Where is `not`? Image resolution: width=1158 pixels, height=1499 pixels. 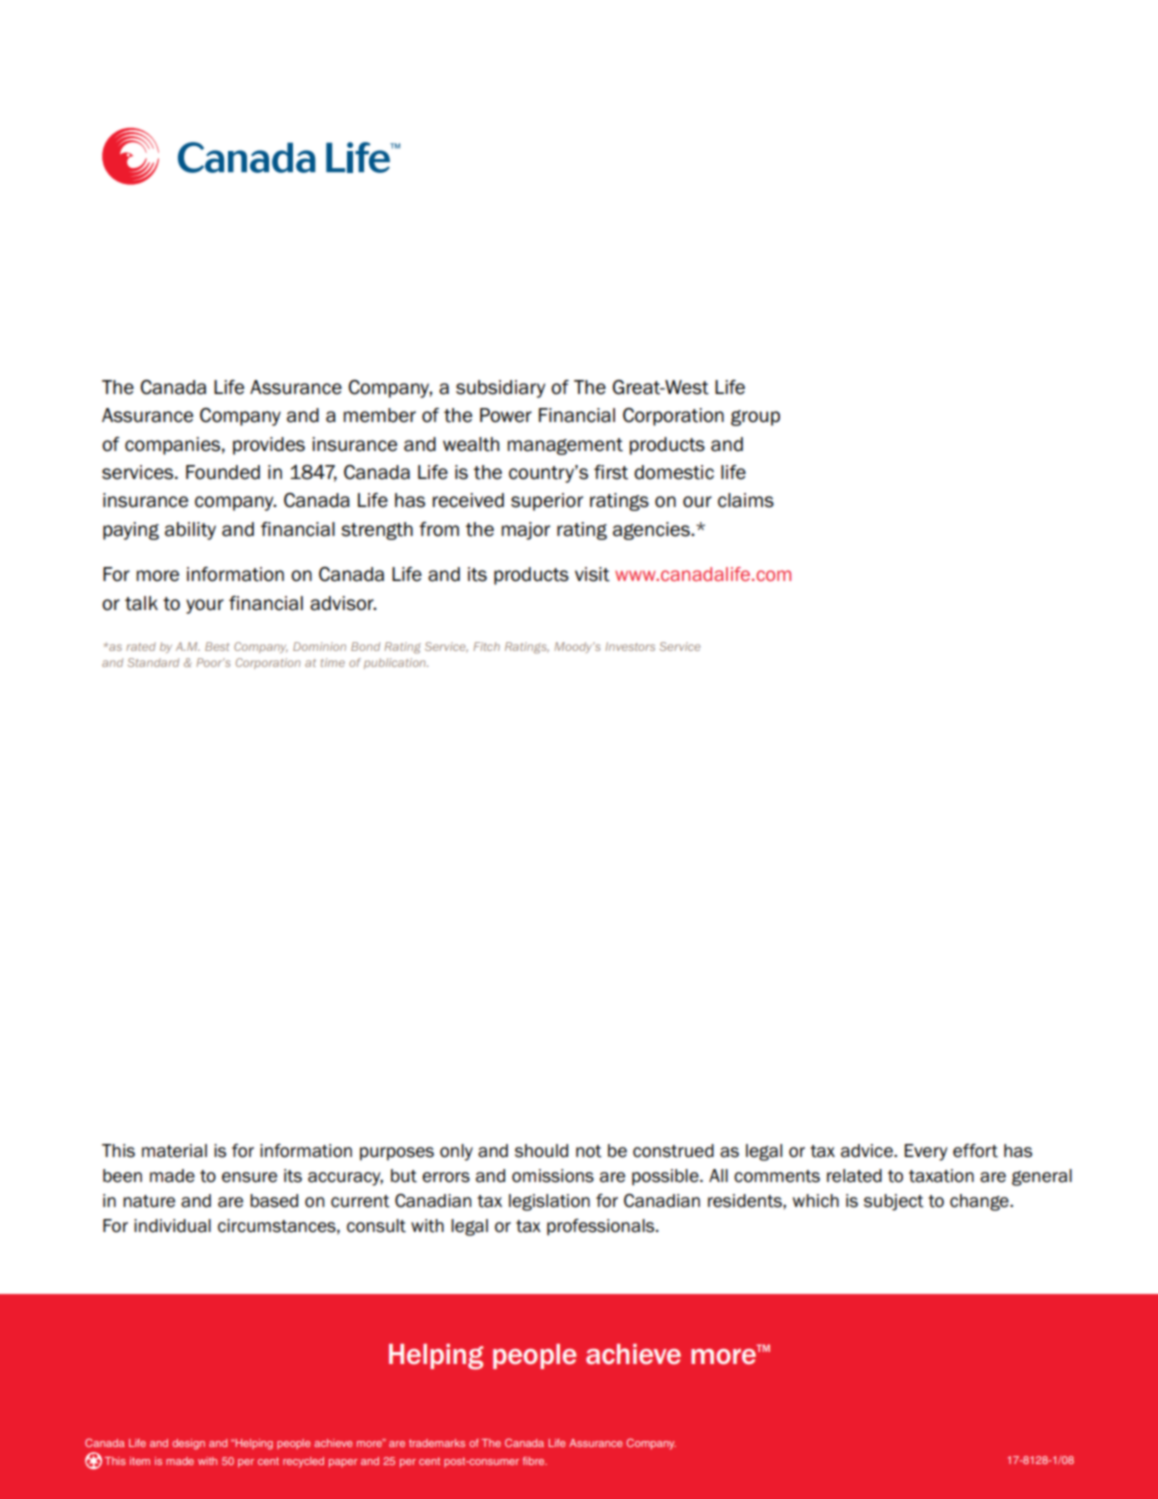 not is located at coordinates (589, 1151).
